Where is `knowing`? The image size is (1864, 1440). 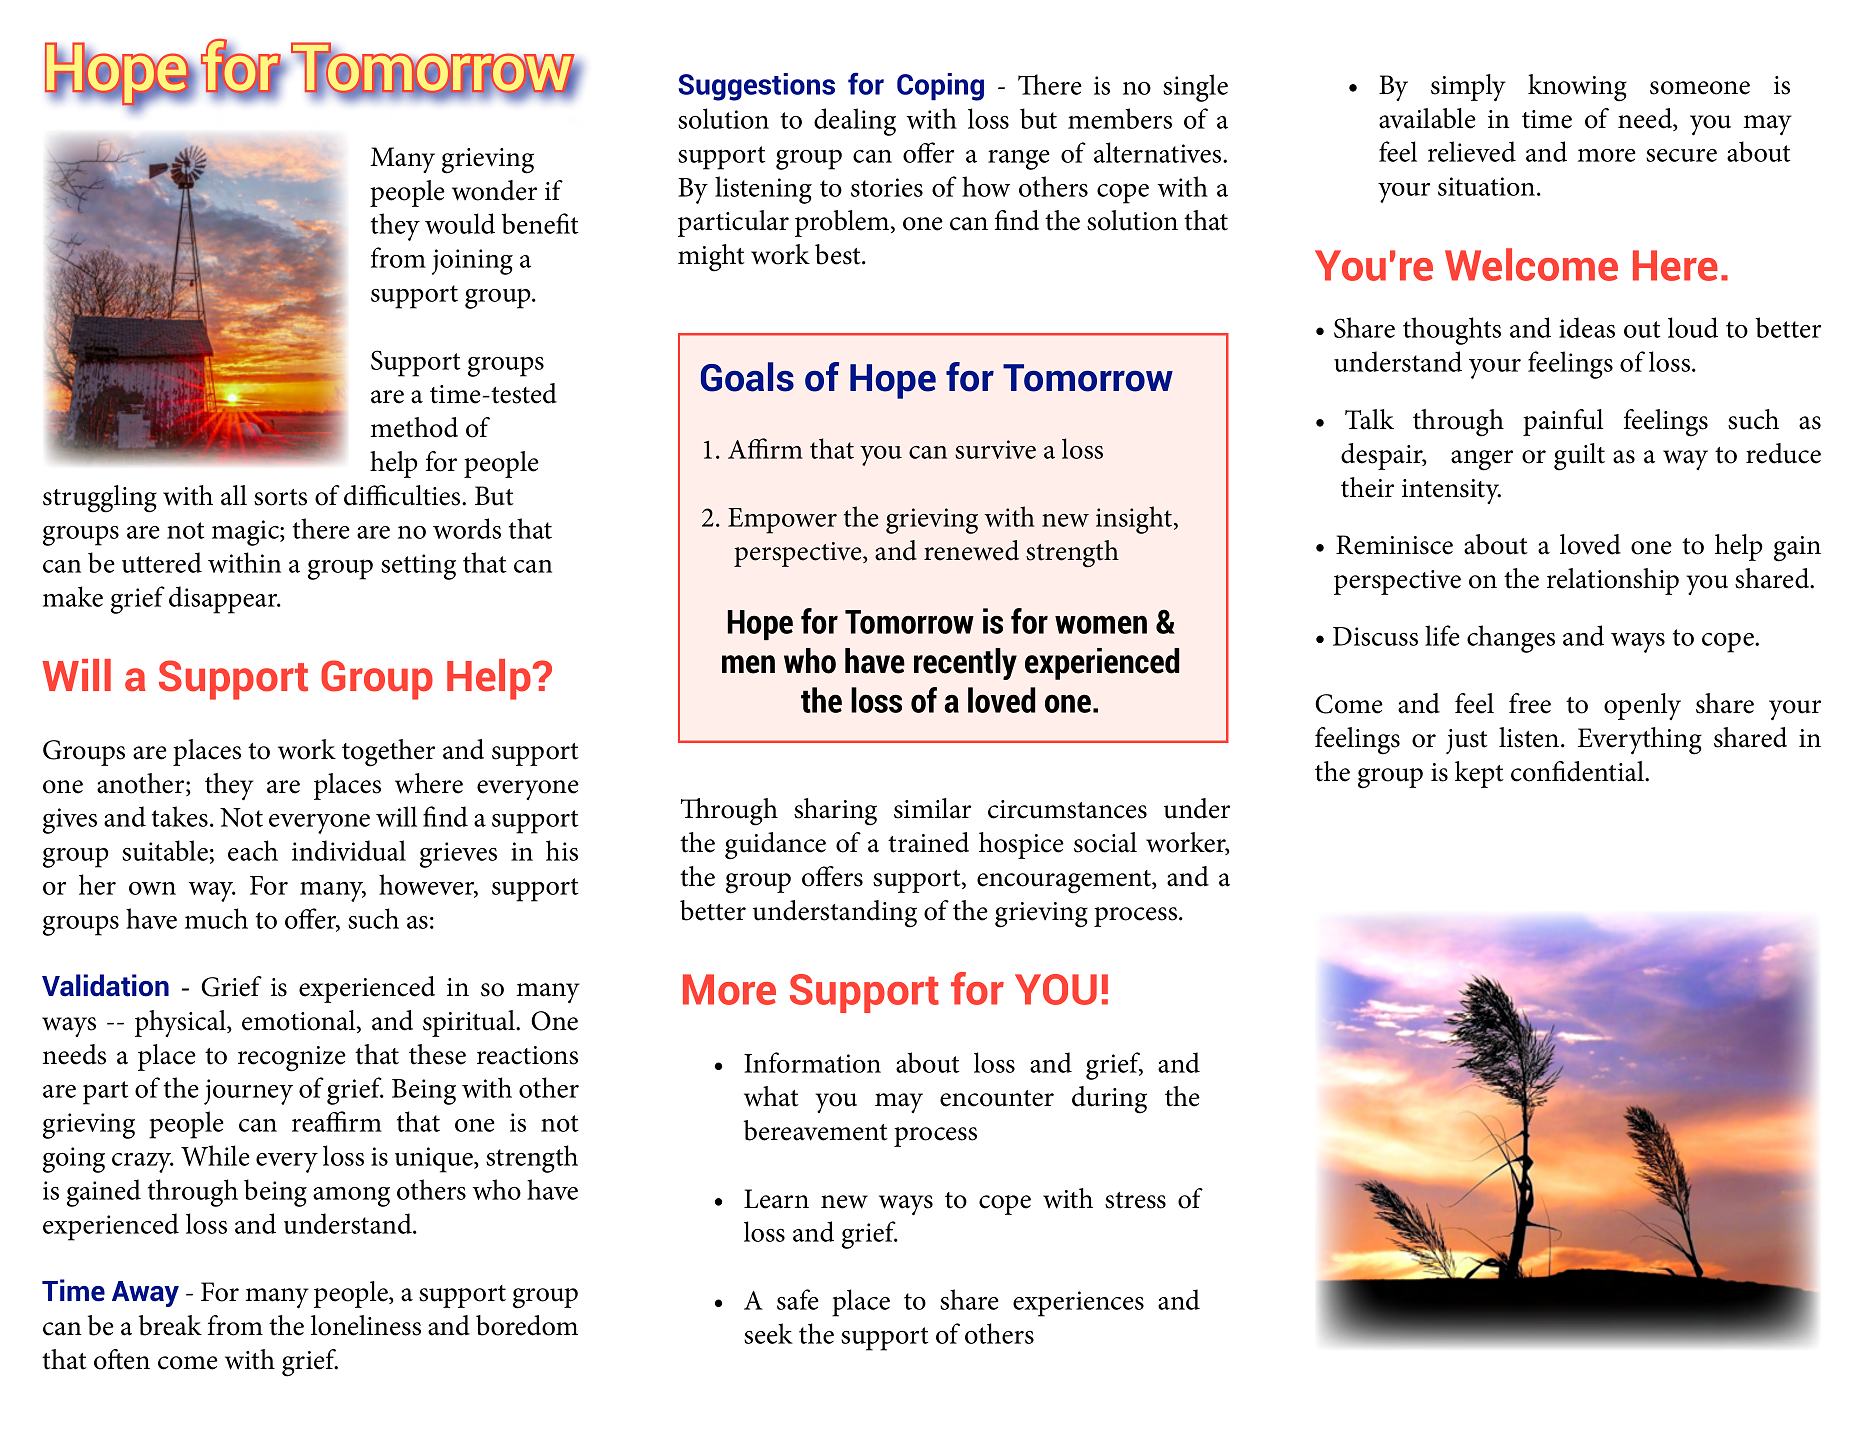
knowing is located at coordinates (1577, 88).
